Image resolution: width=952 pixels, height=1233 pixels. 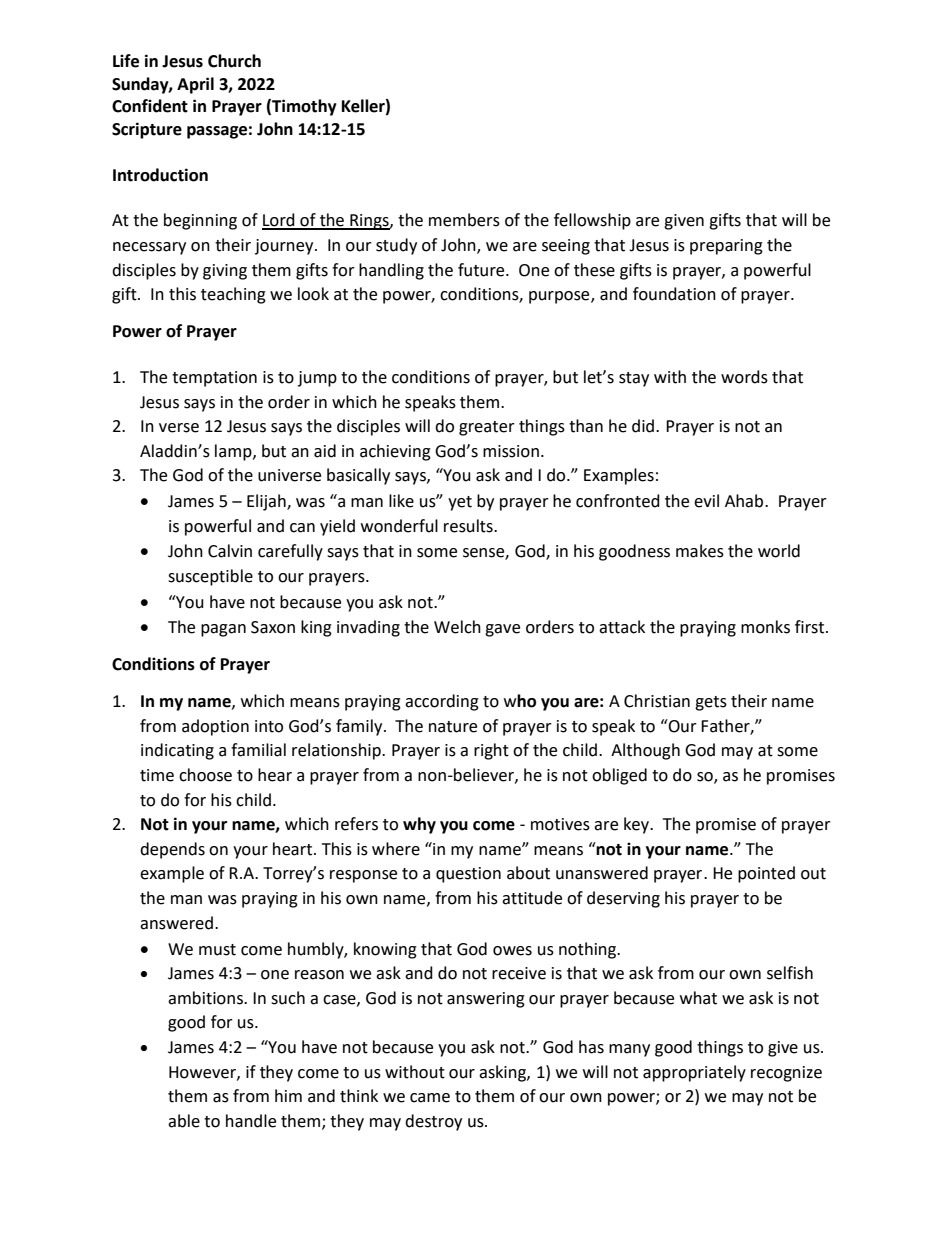 I want to click on future, so click(x=482, y=270).
